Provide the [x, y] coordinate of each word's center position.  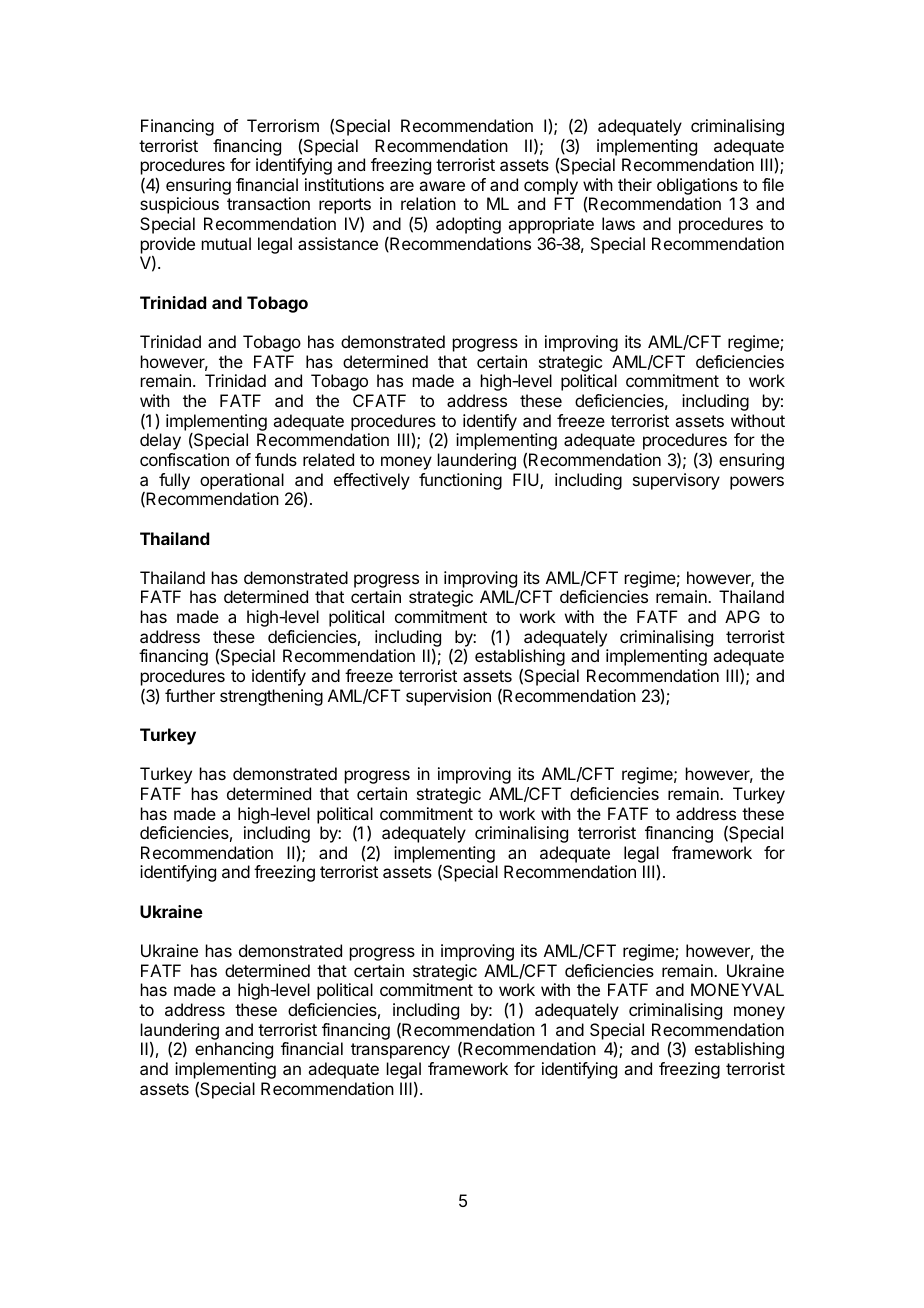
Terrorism [283, 125]
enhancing [234, 1050]
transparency [400, 1051]
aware [442, 186]
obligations [697, 186]
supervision [448, 697]
